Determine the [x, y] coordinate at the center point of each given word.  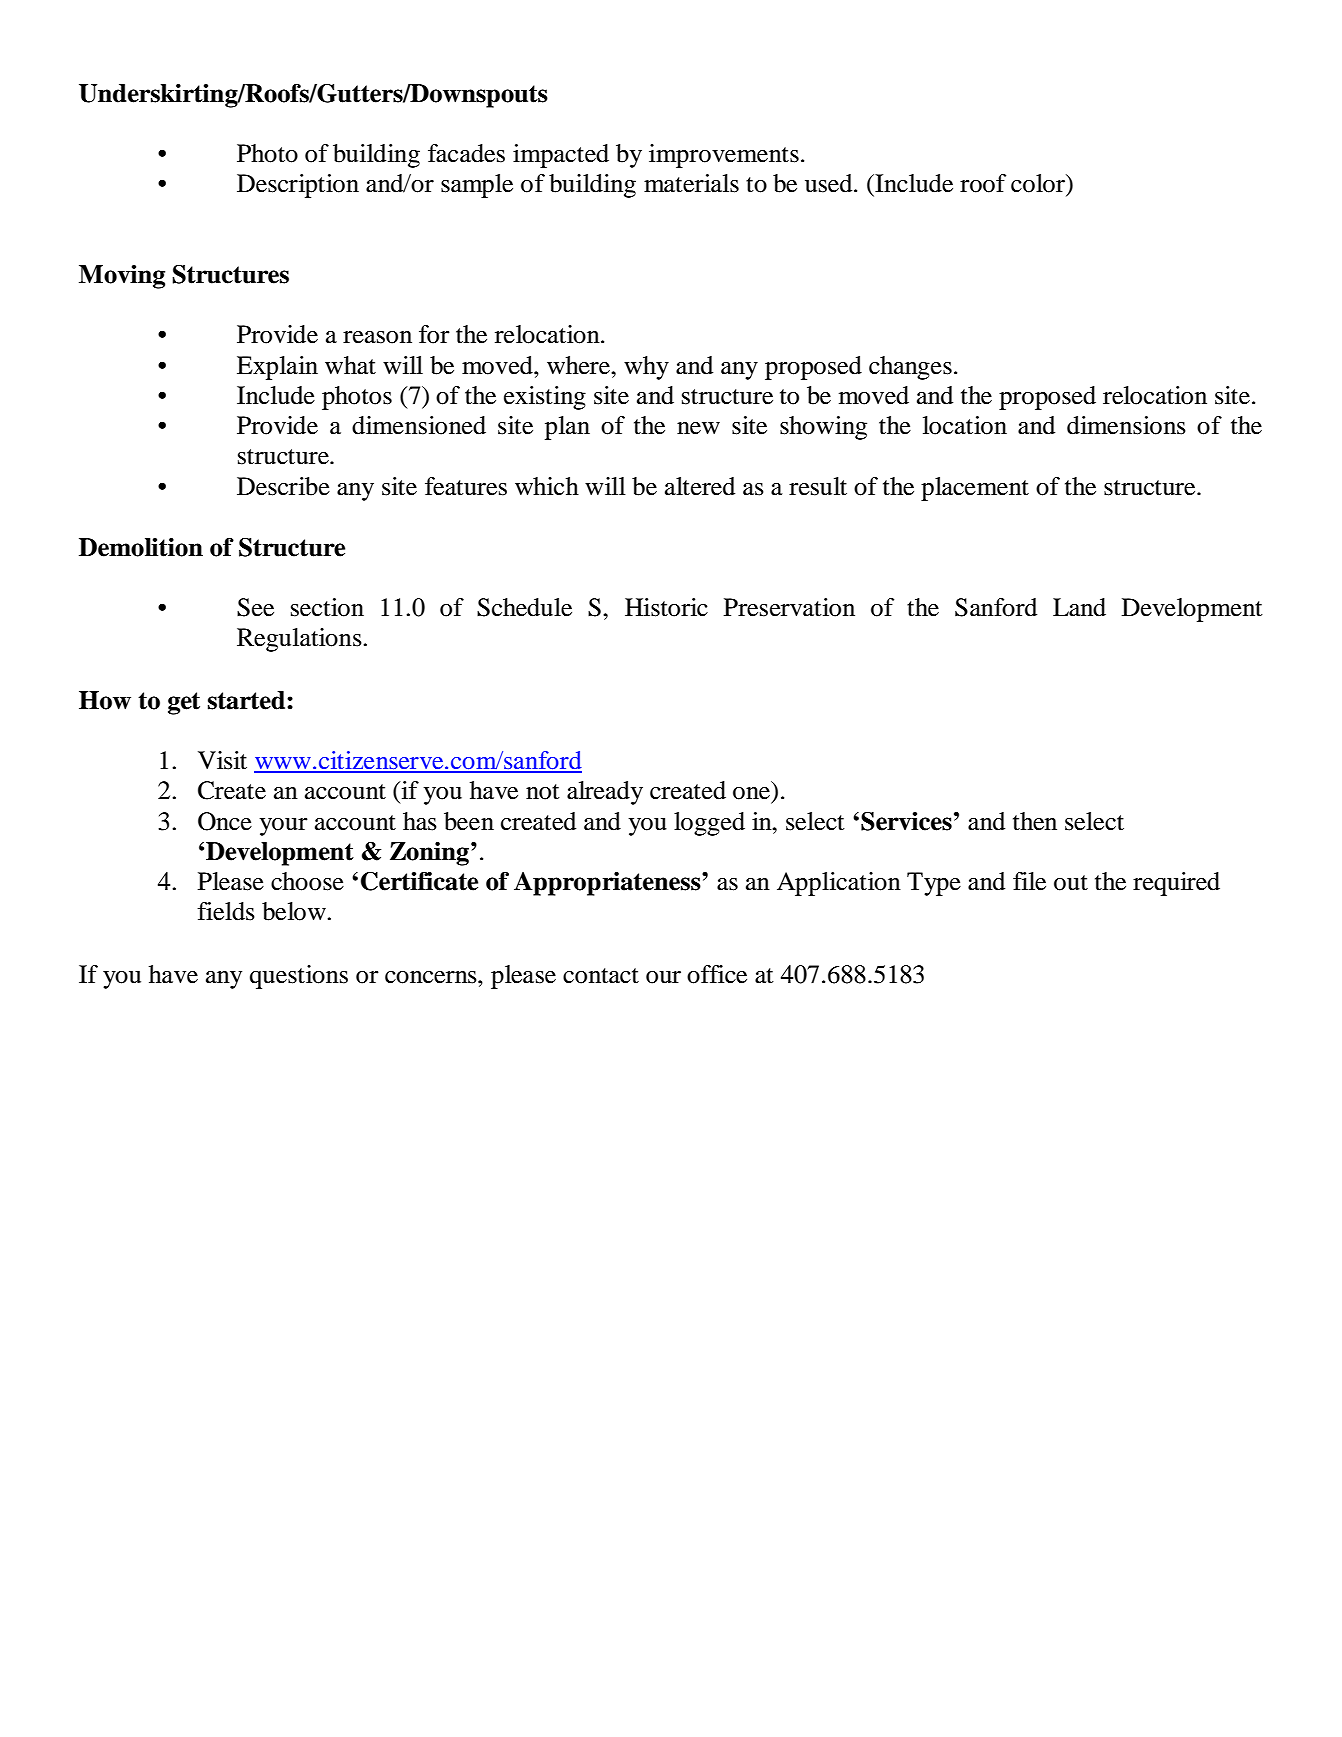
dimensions [1126, 425]
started [248, 700]
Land [1079, 607]
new [698, 428]
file [1029, 881]
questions [299, 977]
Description [298, 186]
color [1039, 184]
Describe [283, 486]
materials [691, 183]
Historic [666, 607]
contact [601, 976]
